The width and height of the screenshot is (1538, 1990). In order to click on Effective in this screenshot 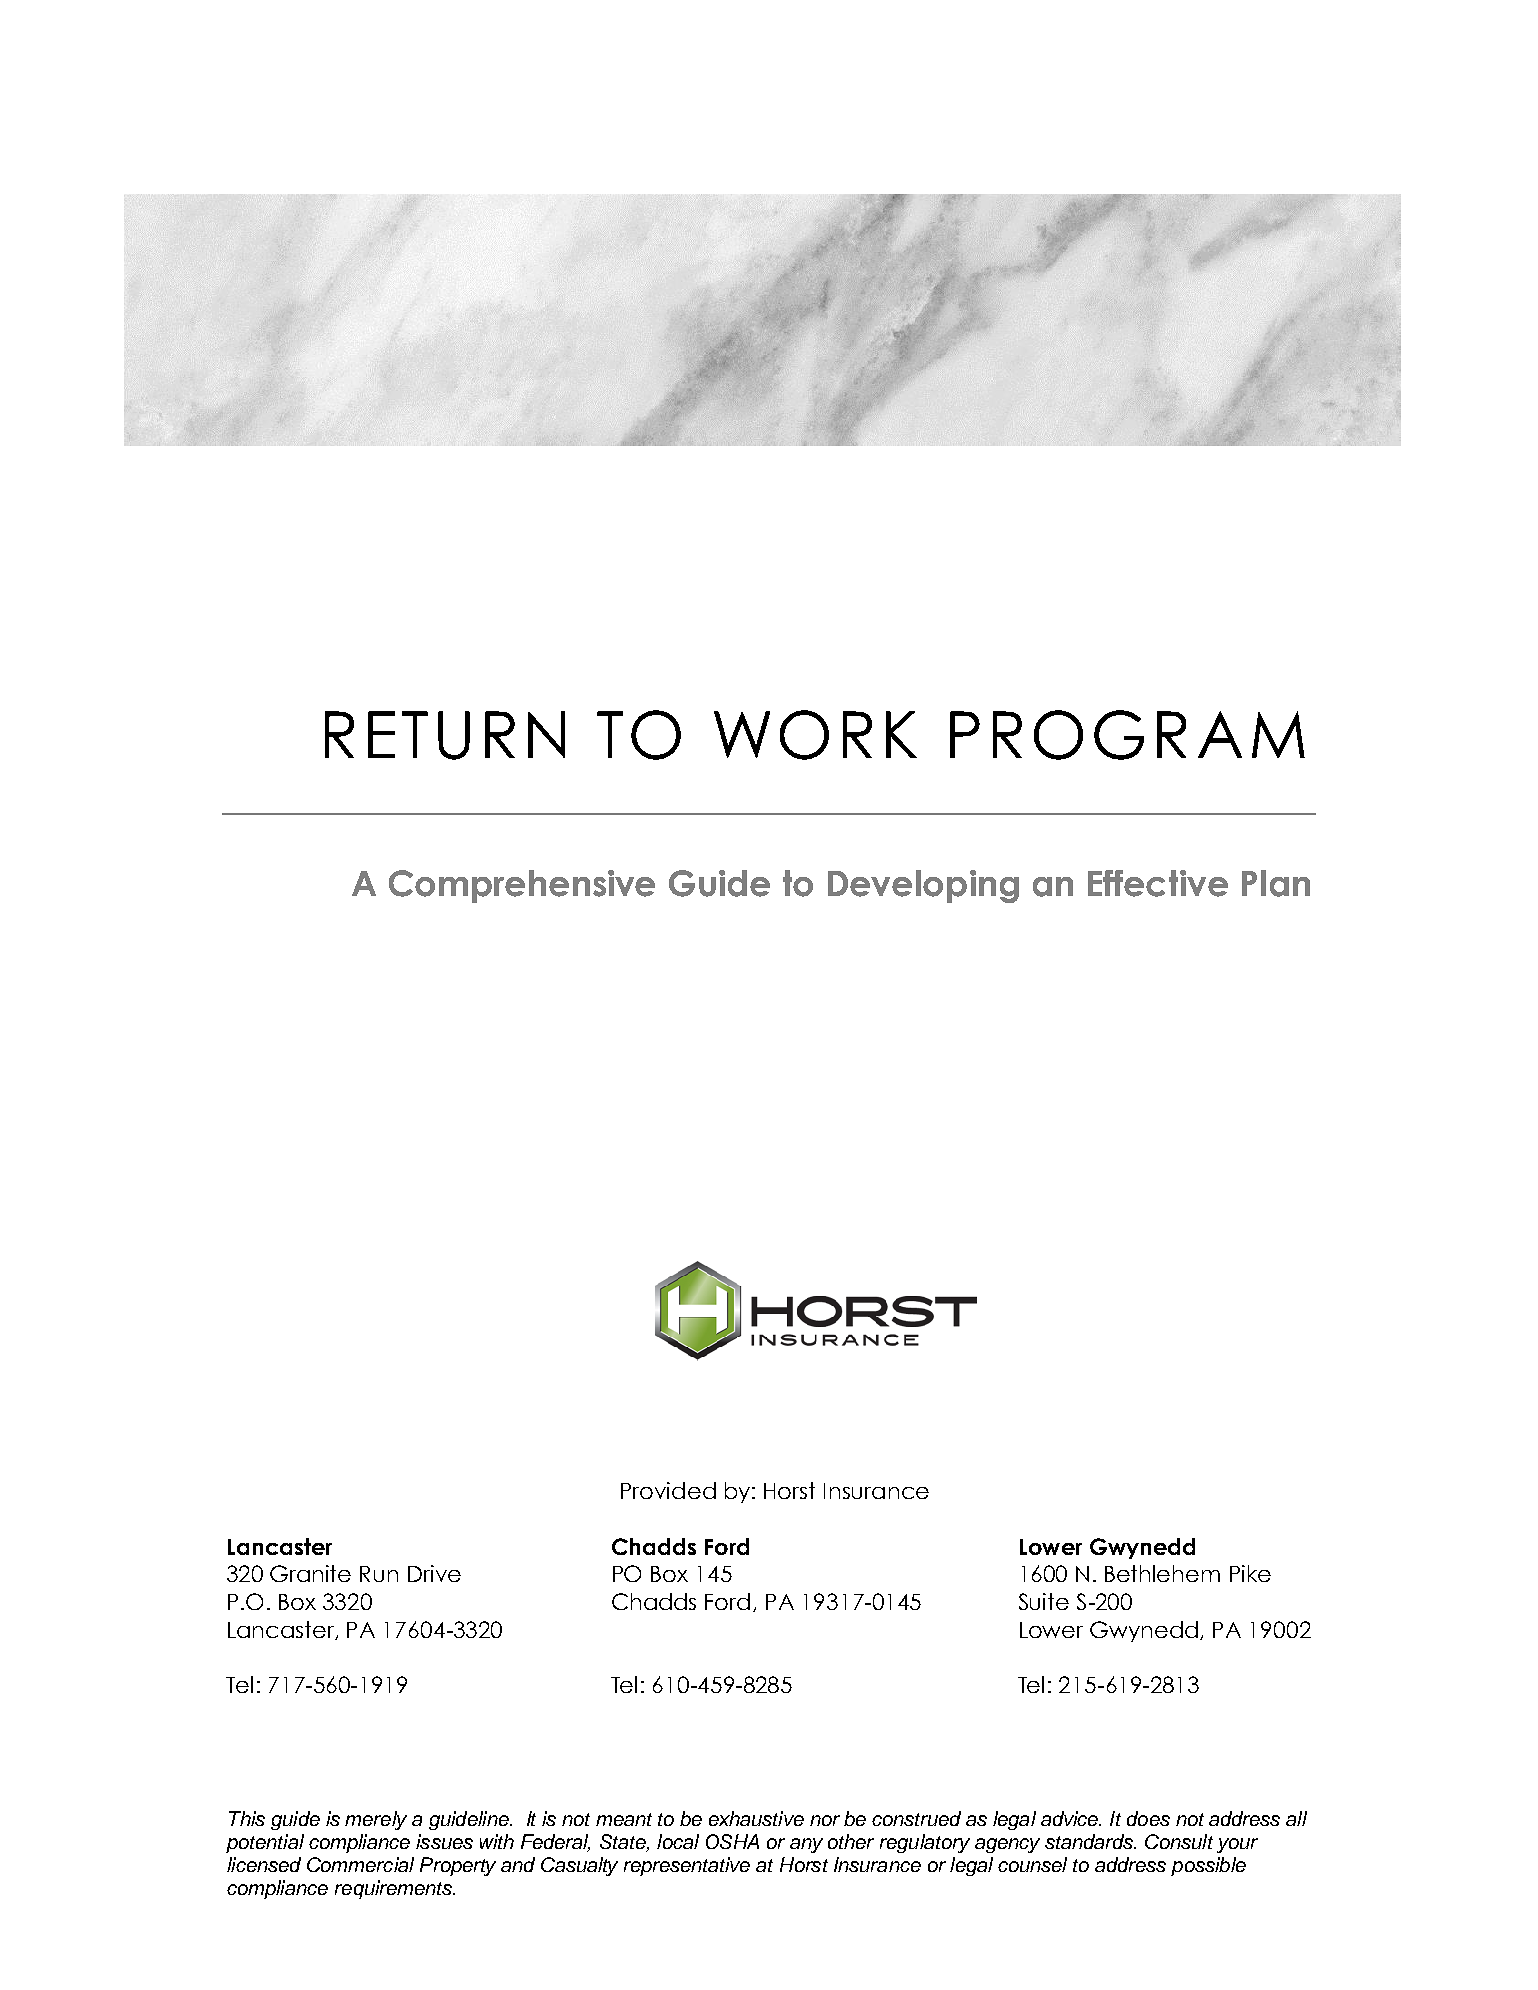, I will do `click(1158, 883)`.
